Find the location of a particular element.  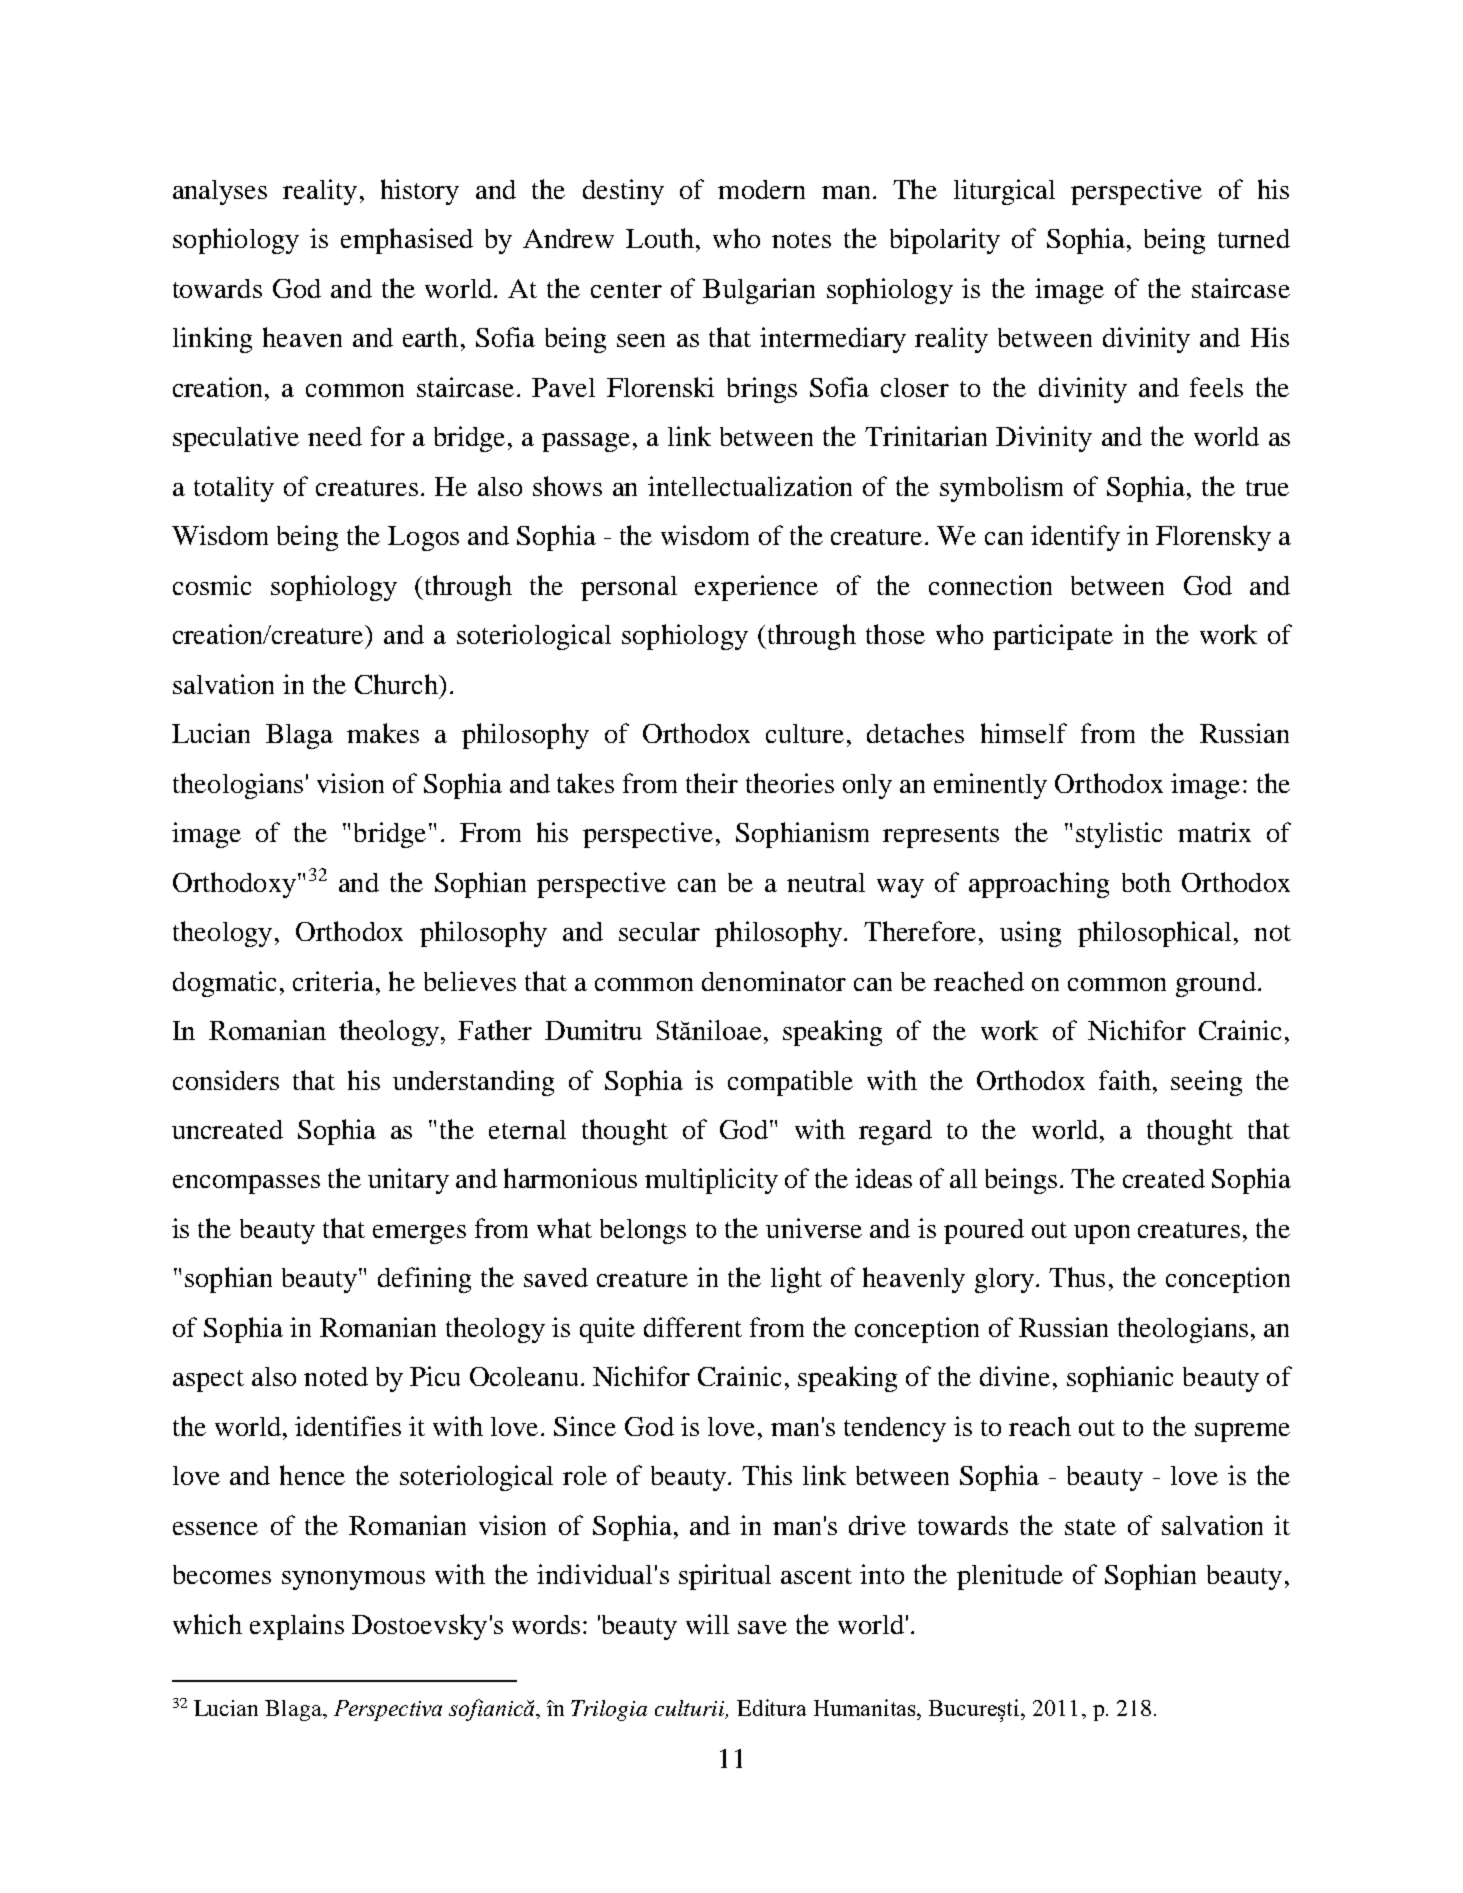

notes is located at coordinates (801, 240).
